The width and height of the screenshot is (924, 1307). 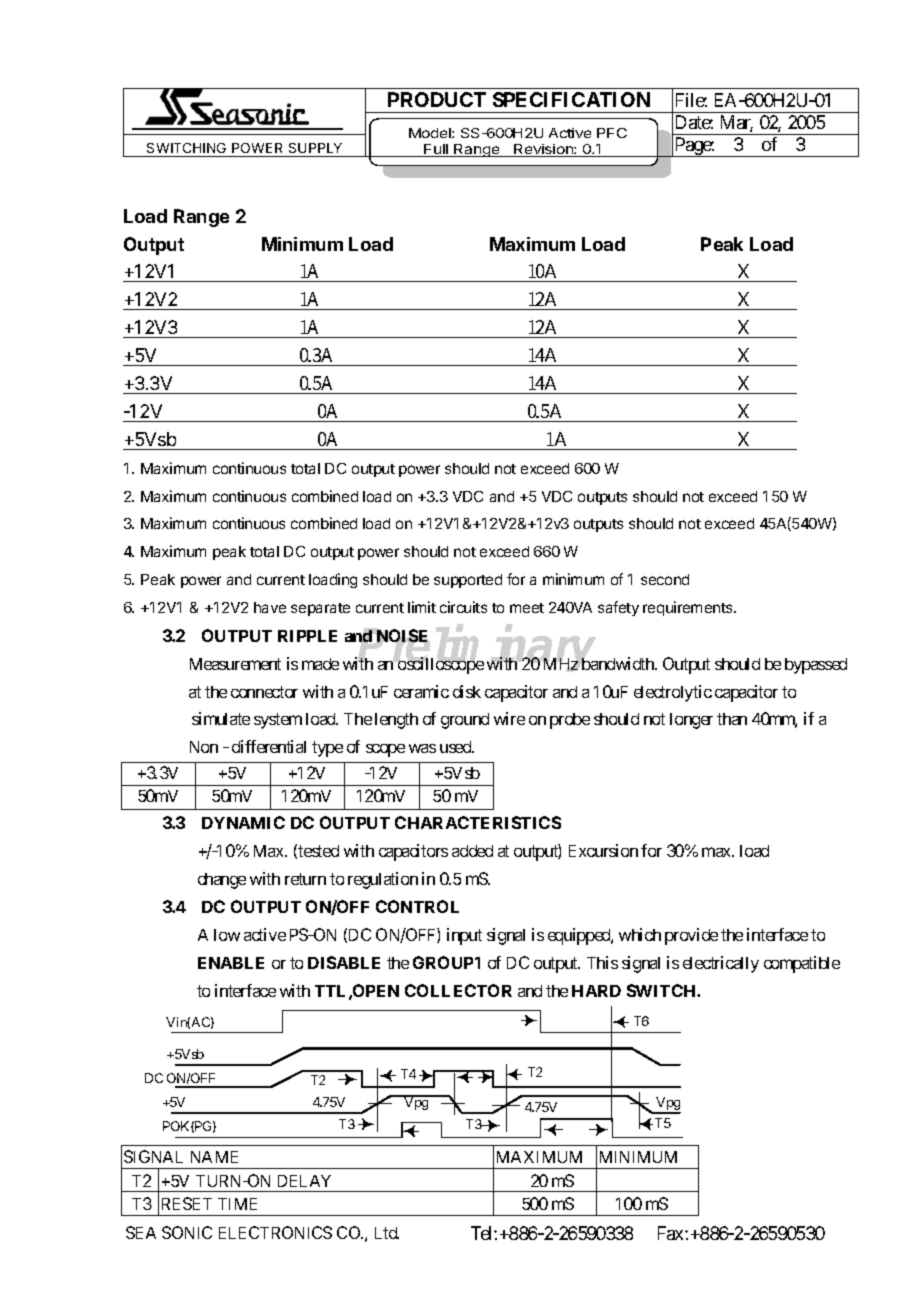 I want to click on than, so click(x=732, y=719).
